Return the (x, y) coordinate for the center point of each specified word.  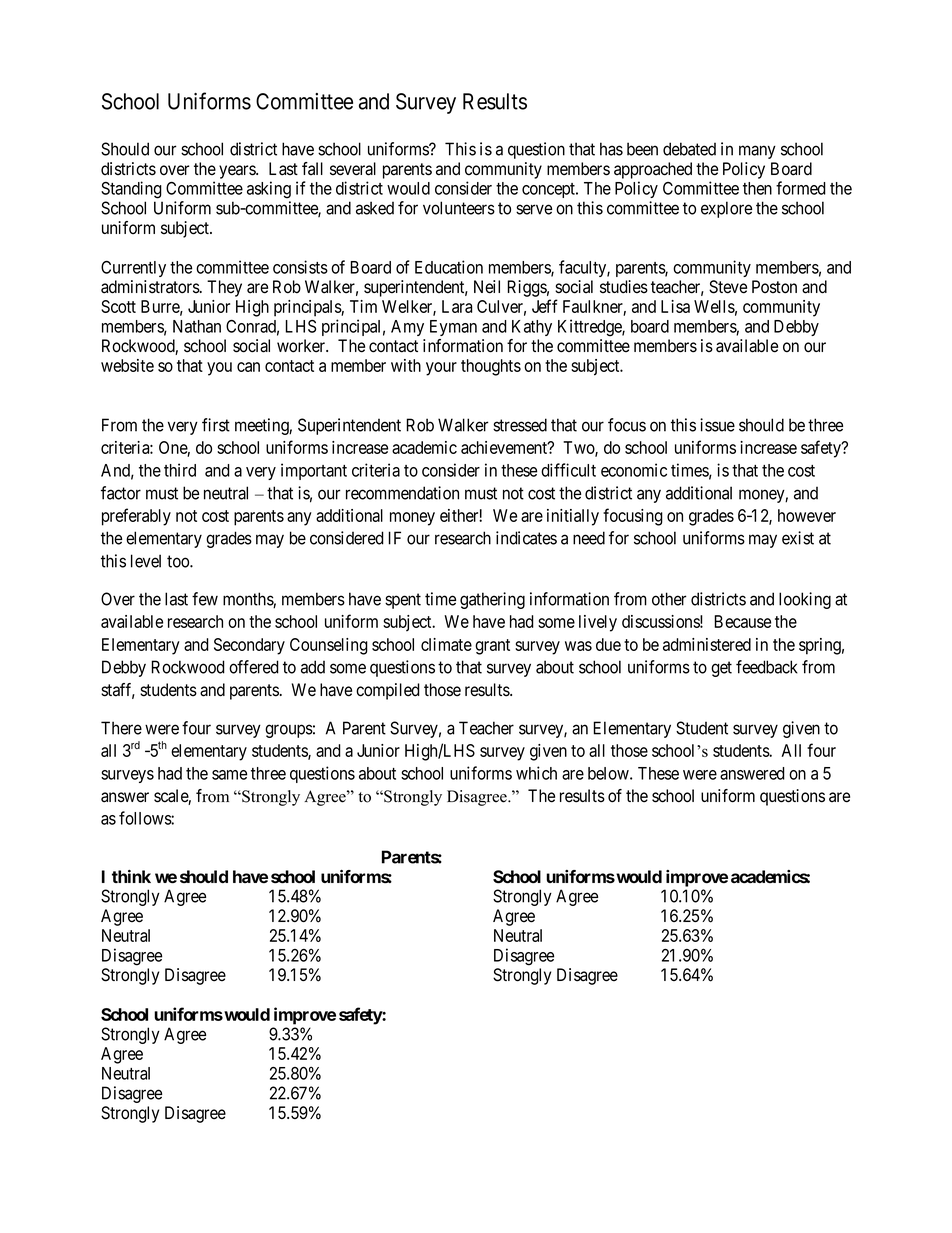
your (441, 369)
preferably (136, 517)
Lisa (675, 306)
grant (492, 647)
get (721, 669)
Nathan (197, 326)
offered (254, 667)
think (131, 876)
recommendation (402, 493)
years (238, 172)
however (807, 515)
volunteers (459, 208)
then (757, 188)
